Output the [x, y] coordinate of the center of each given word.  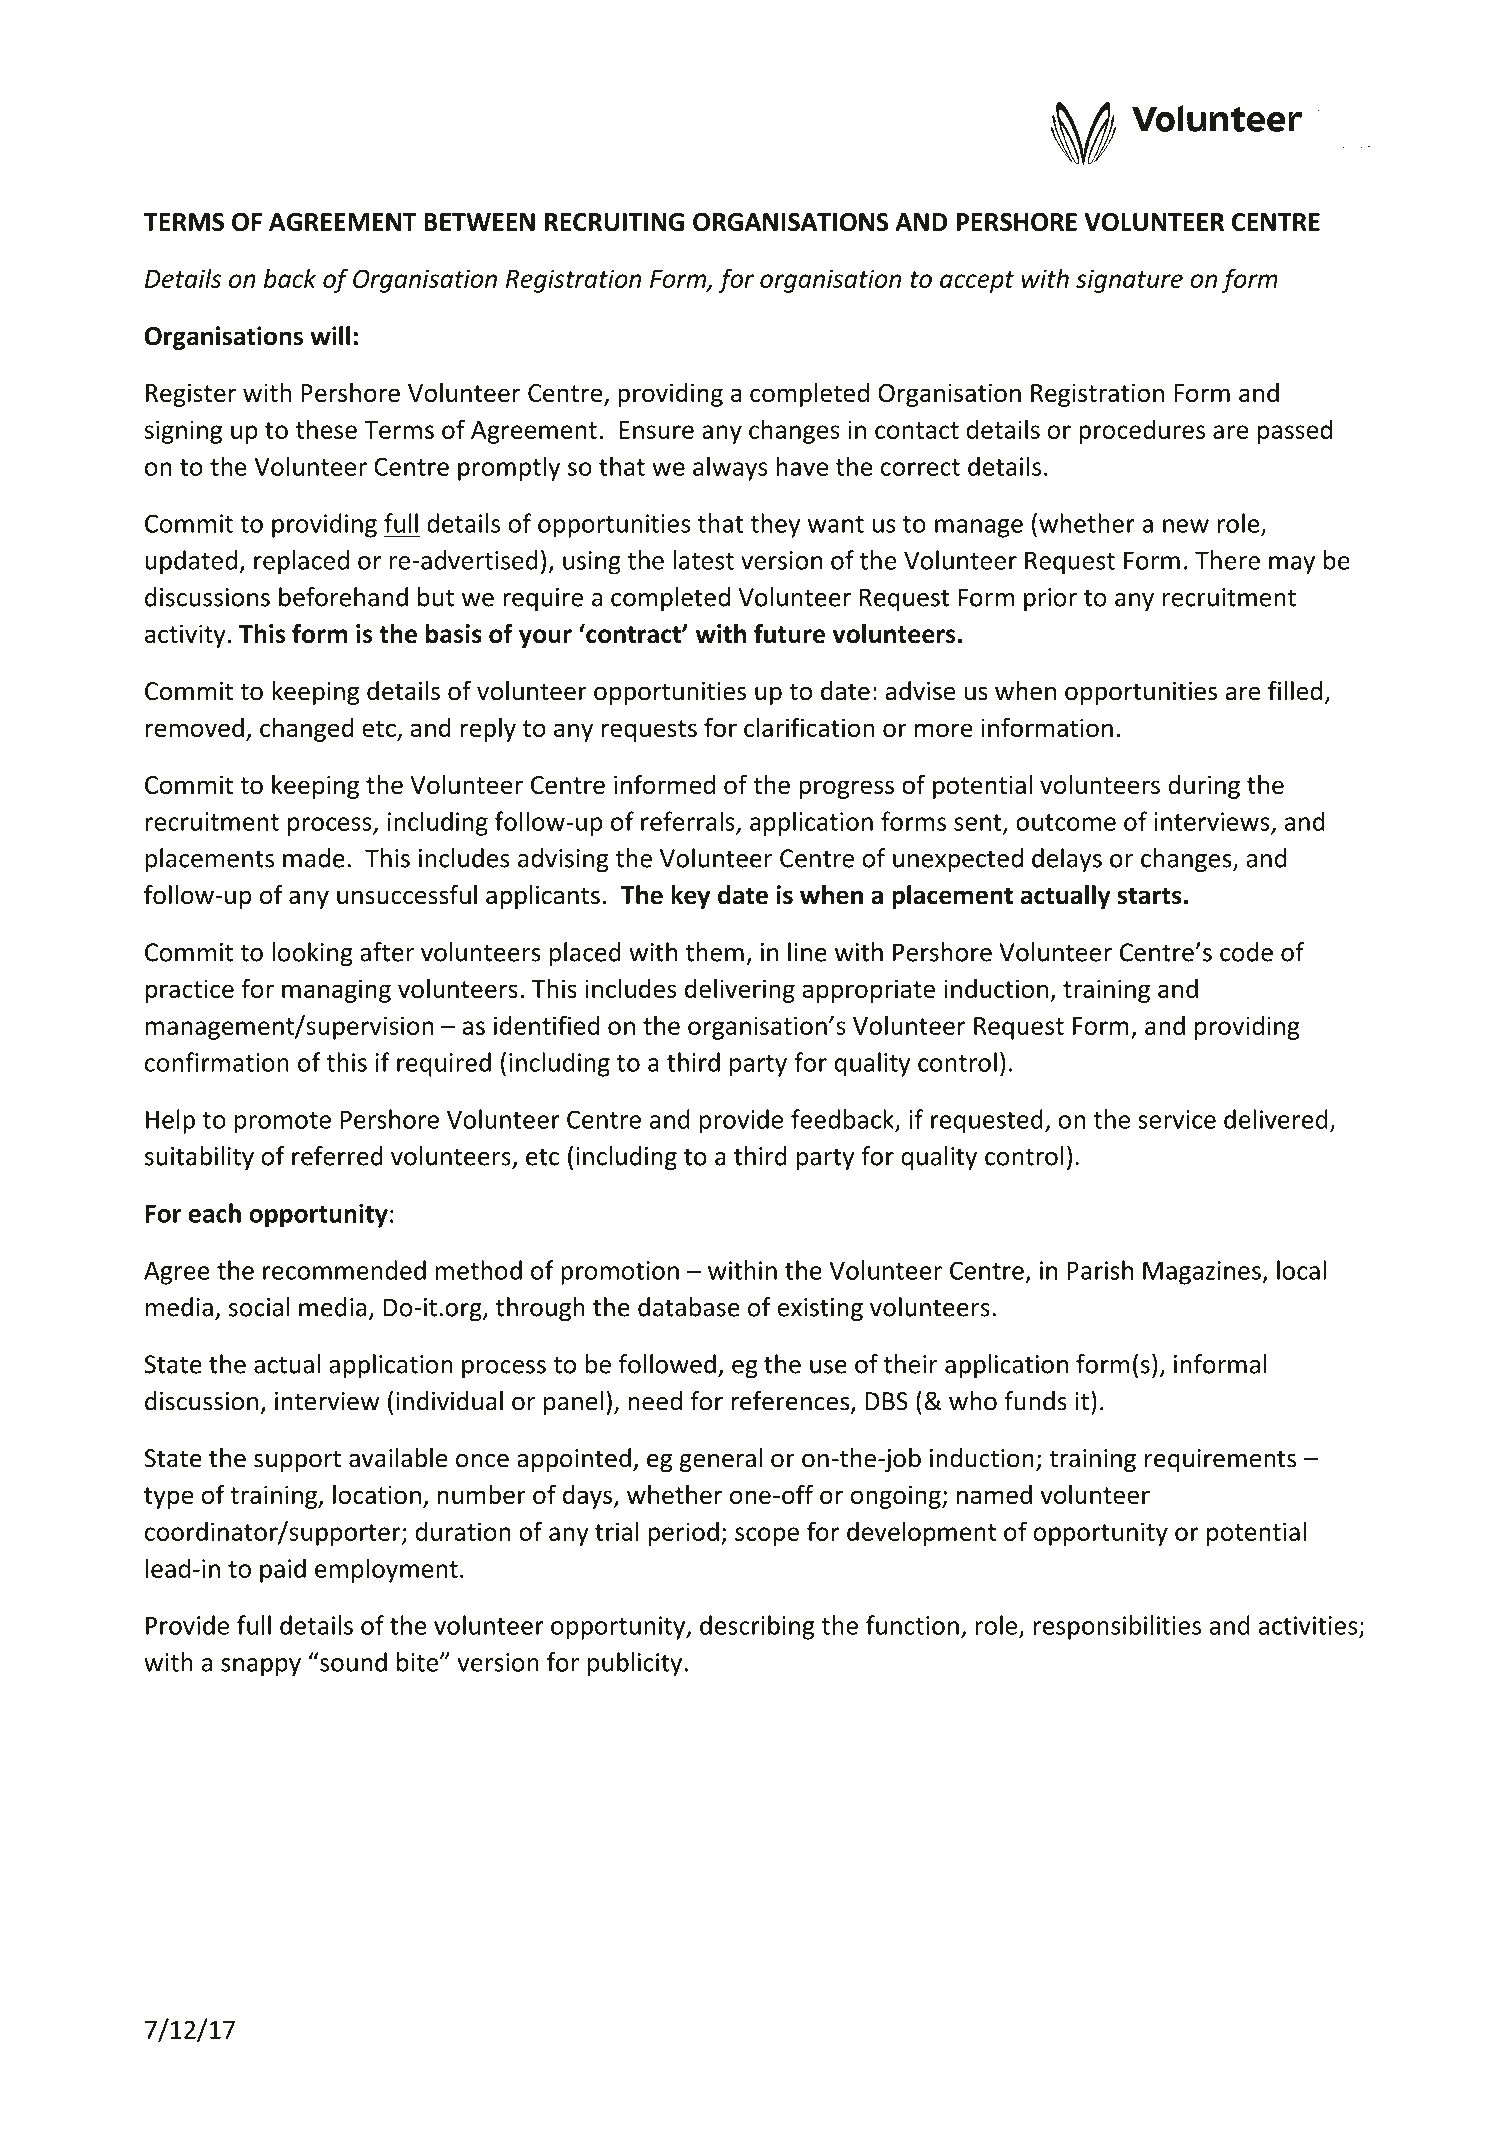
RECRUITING [614, 222]
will [330, 335]
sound [352, 1662]
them [715, 952]
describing [757, 1627]
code [1246, 952]
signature [1129, 281]
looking [312, 954]
